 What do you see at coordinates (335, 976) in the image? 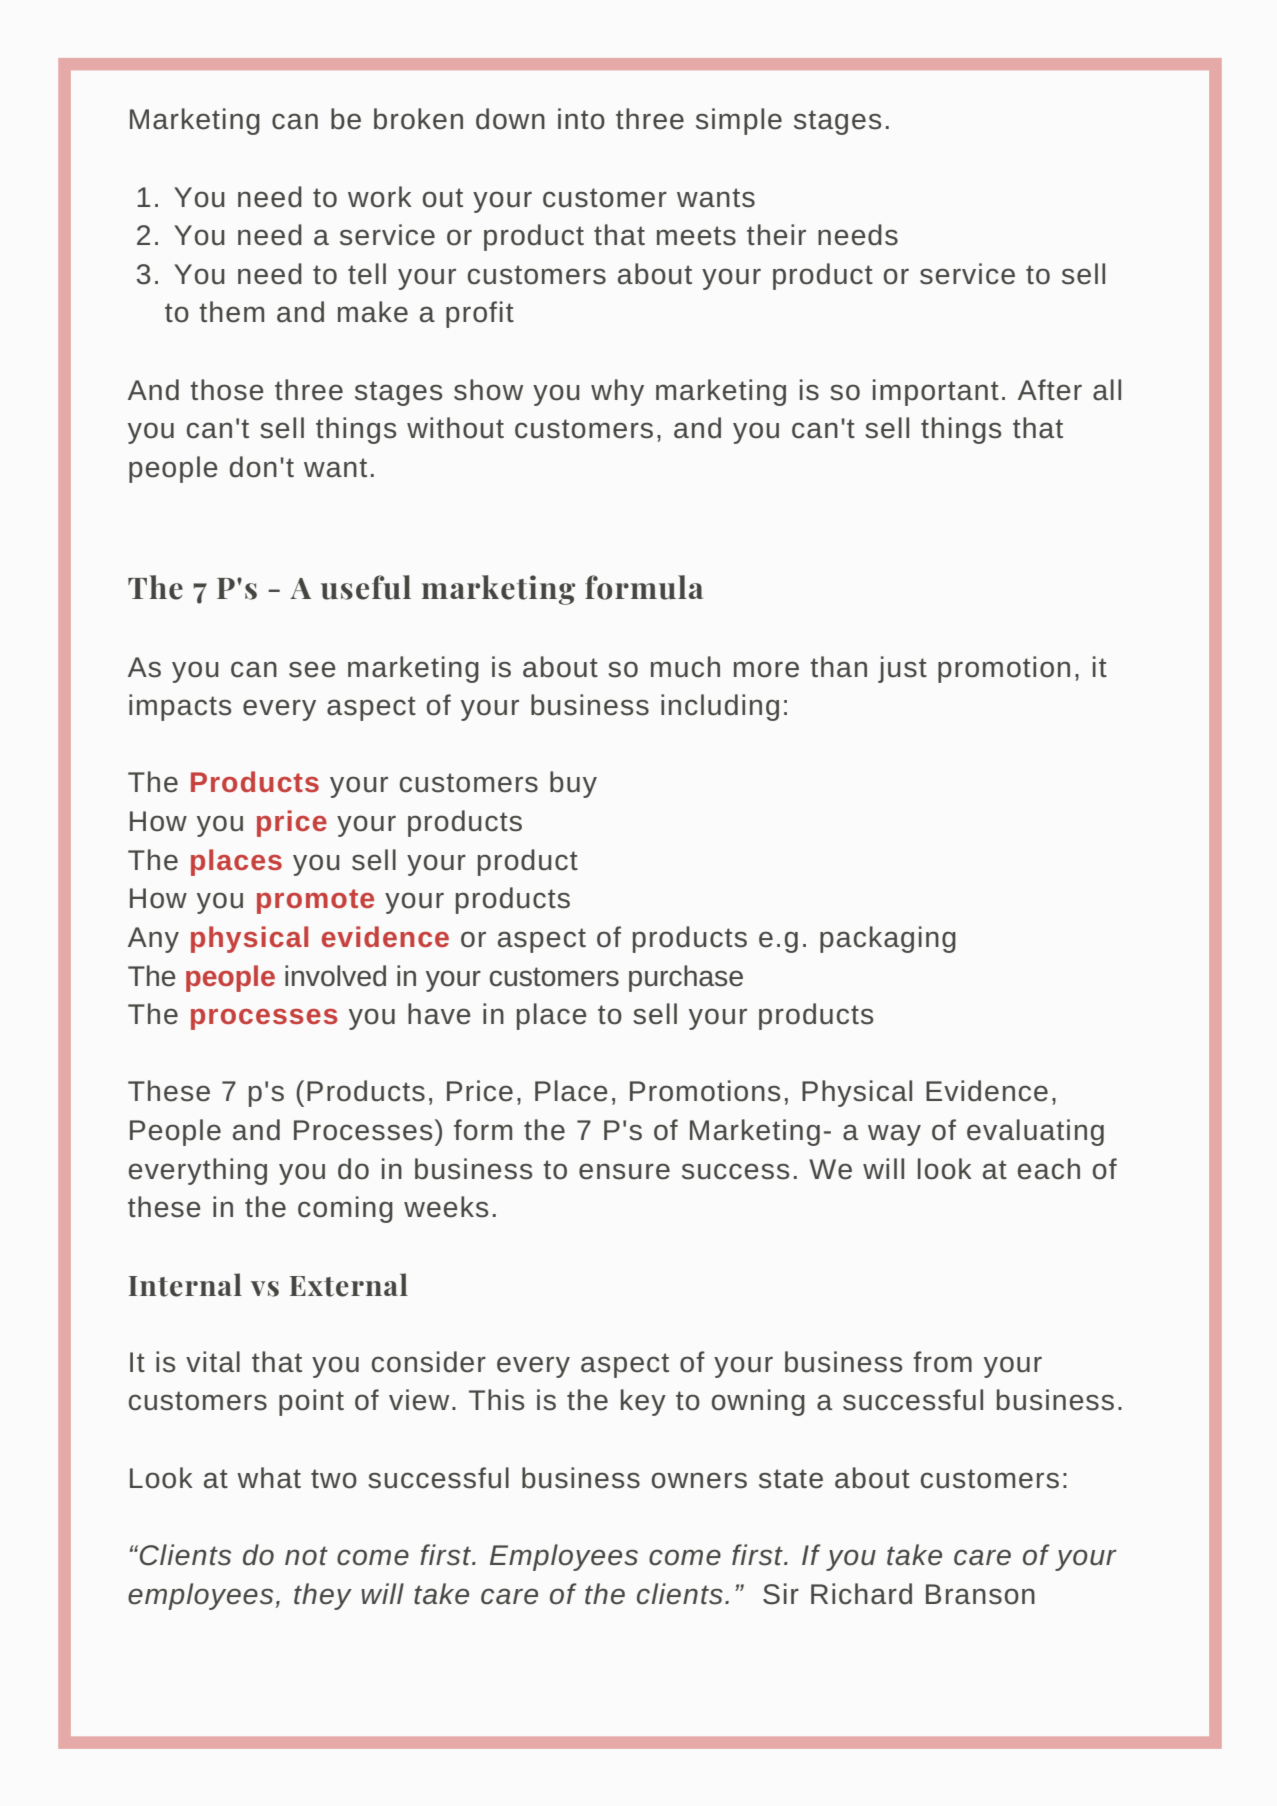
I see `involved` at bounding box center [335, 976].
